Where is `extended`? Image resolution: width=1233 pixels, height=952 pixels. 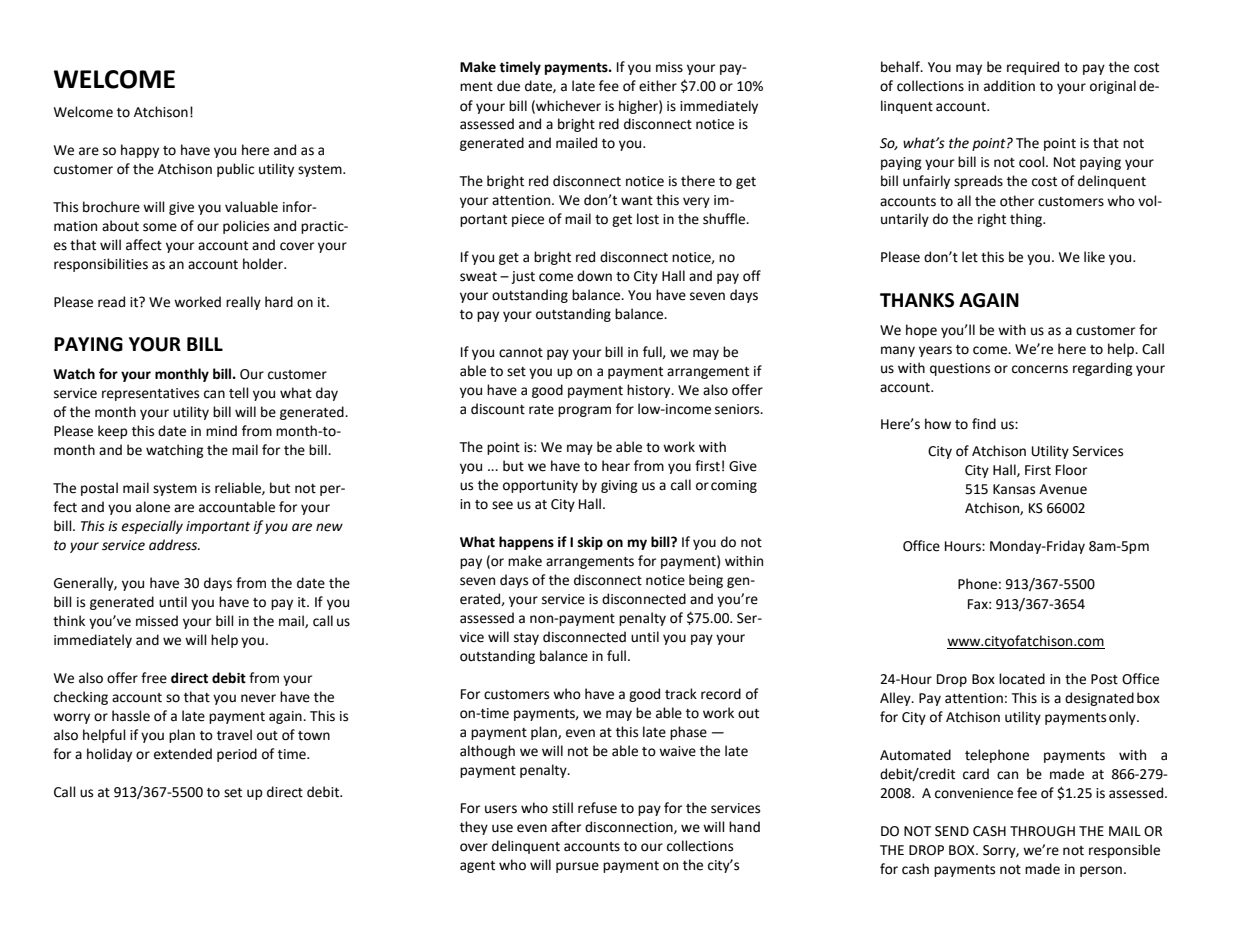
extended is located at coordinates (183, 754).
